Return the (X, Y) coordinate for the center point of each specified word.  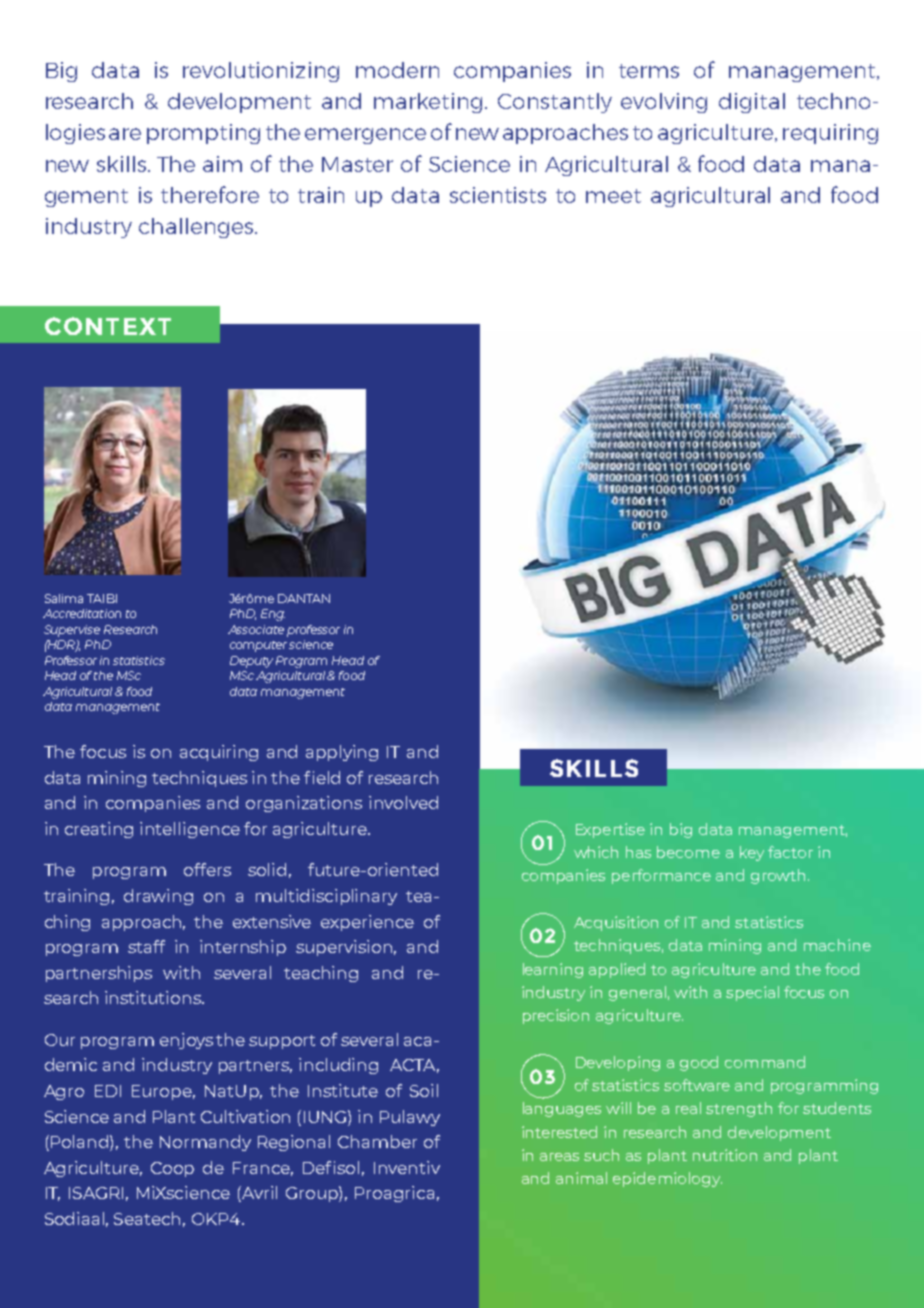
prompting (203, 134)
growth (778, 876)
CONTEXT (108, 326)
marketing (428, 103)
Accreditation (82, 613)
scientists (498, 195)
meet (613, 196)
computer (258, 646)
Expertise (610, 830)
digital (752, 103)
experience (367, 923)
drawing (158, 897)
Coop (172, 1169)
